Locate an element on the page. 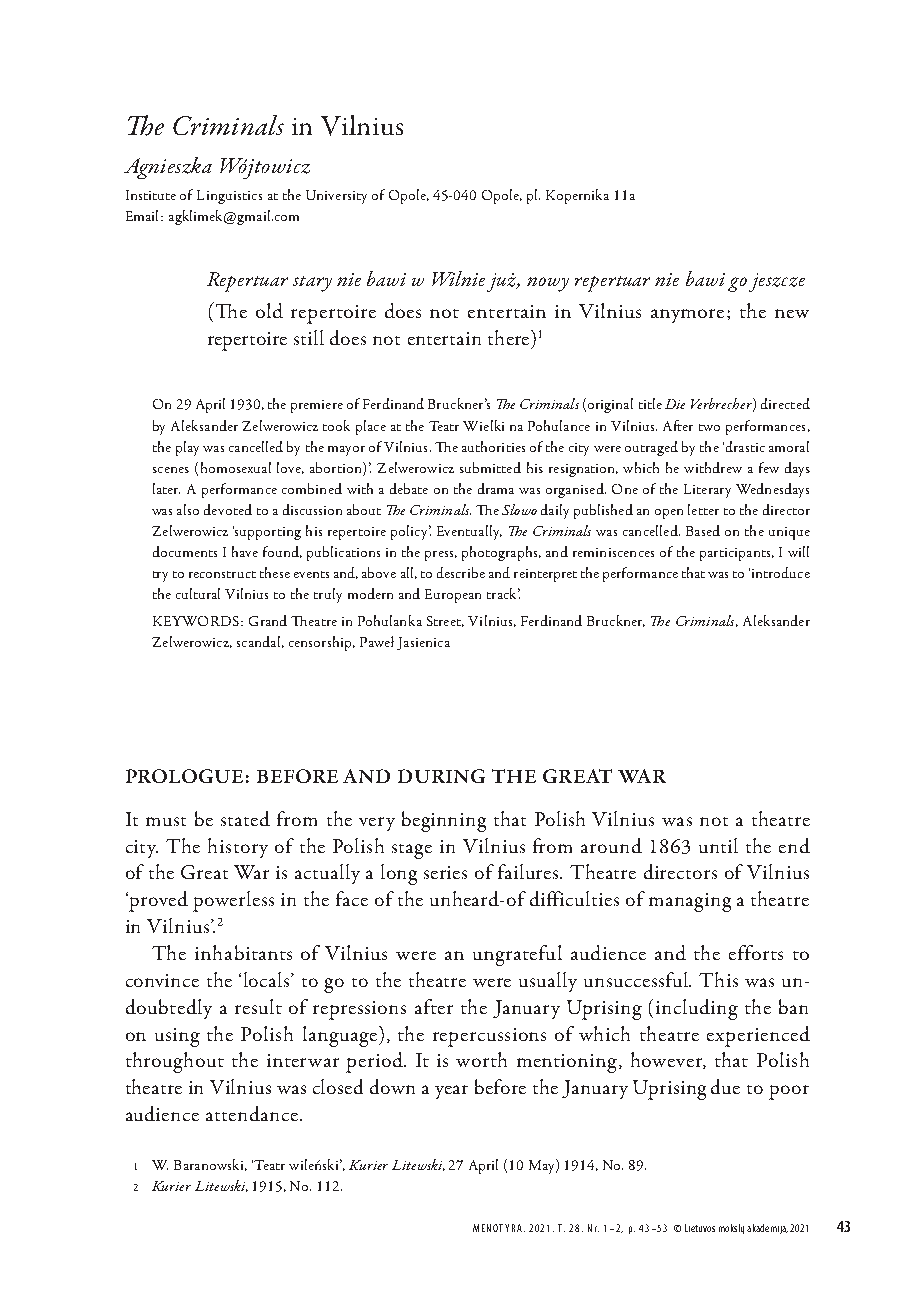 The image size is (924, 1305). KEYWORDS is located at coordinates (196, 621).
